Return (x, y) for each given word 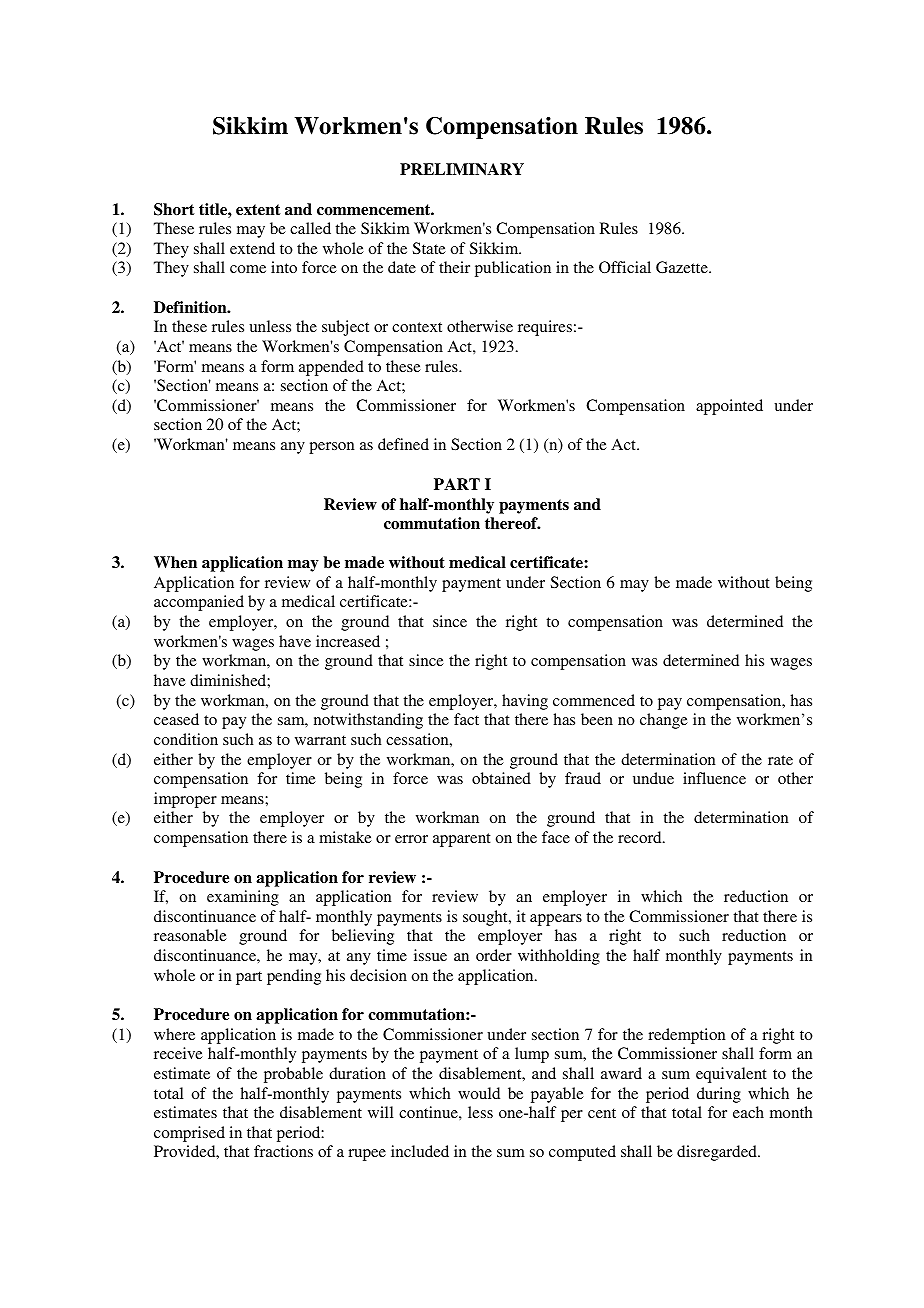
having (525, 702)
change (664, 721)
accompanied (199, 603)
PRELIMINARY (462, 169)
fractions (283, 1151)
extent (258, 210)
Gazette (683, 267)
